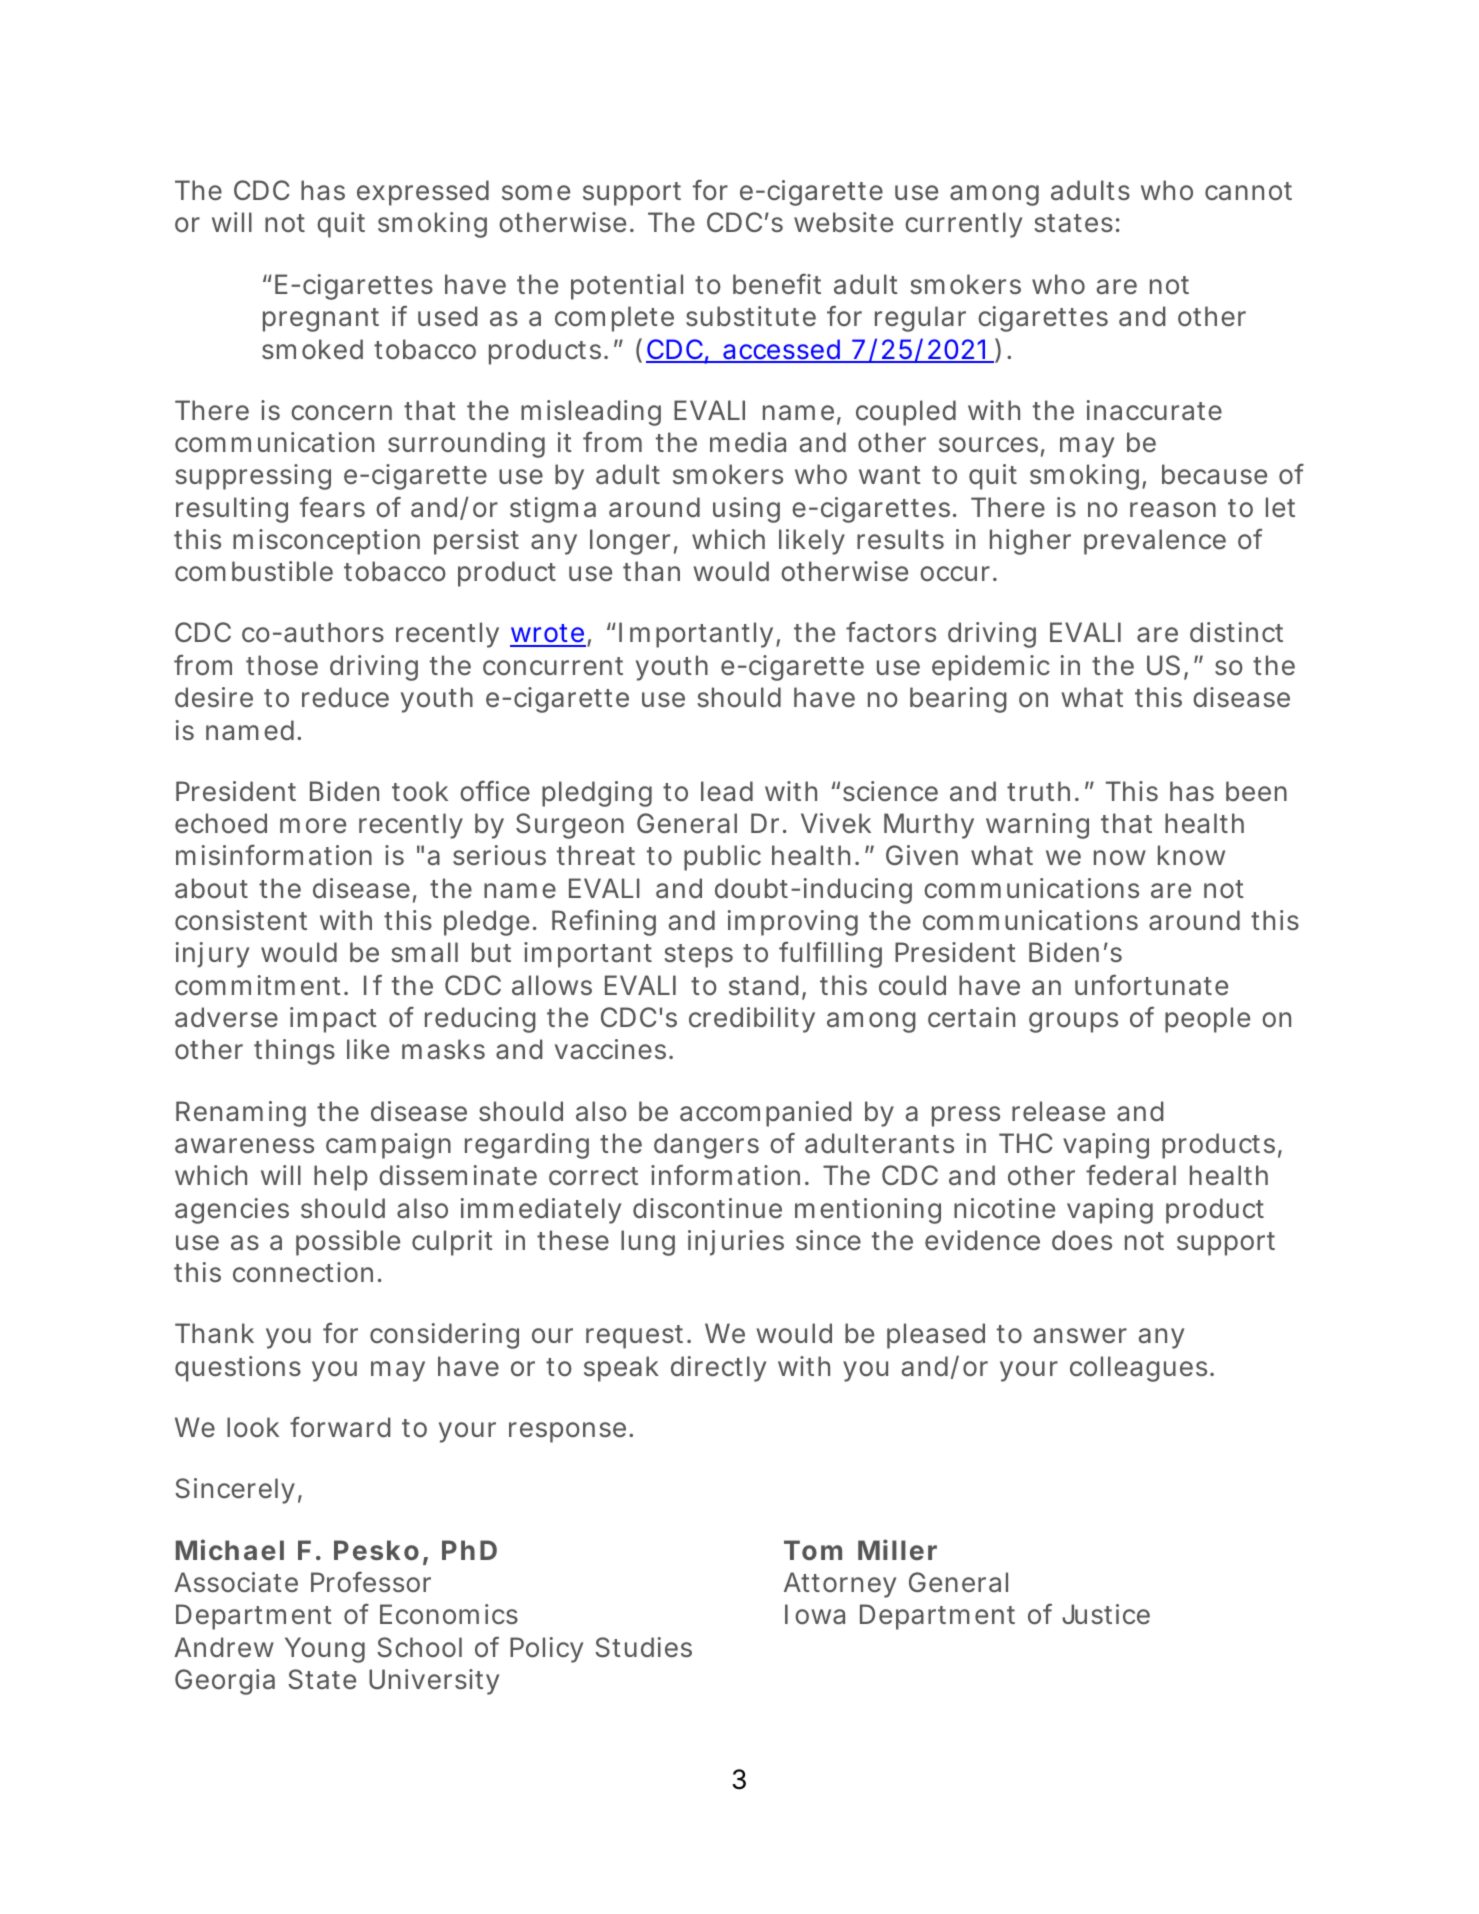  What do you see at coordinates (1043, 791) in the page?
I see `truth` at bounding box center [1043, 791].
